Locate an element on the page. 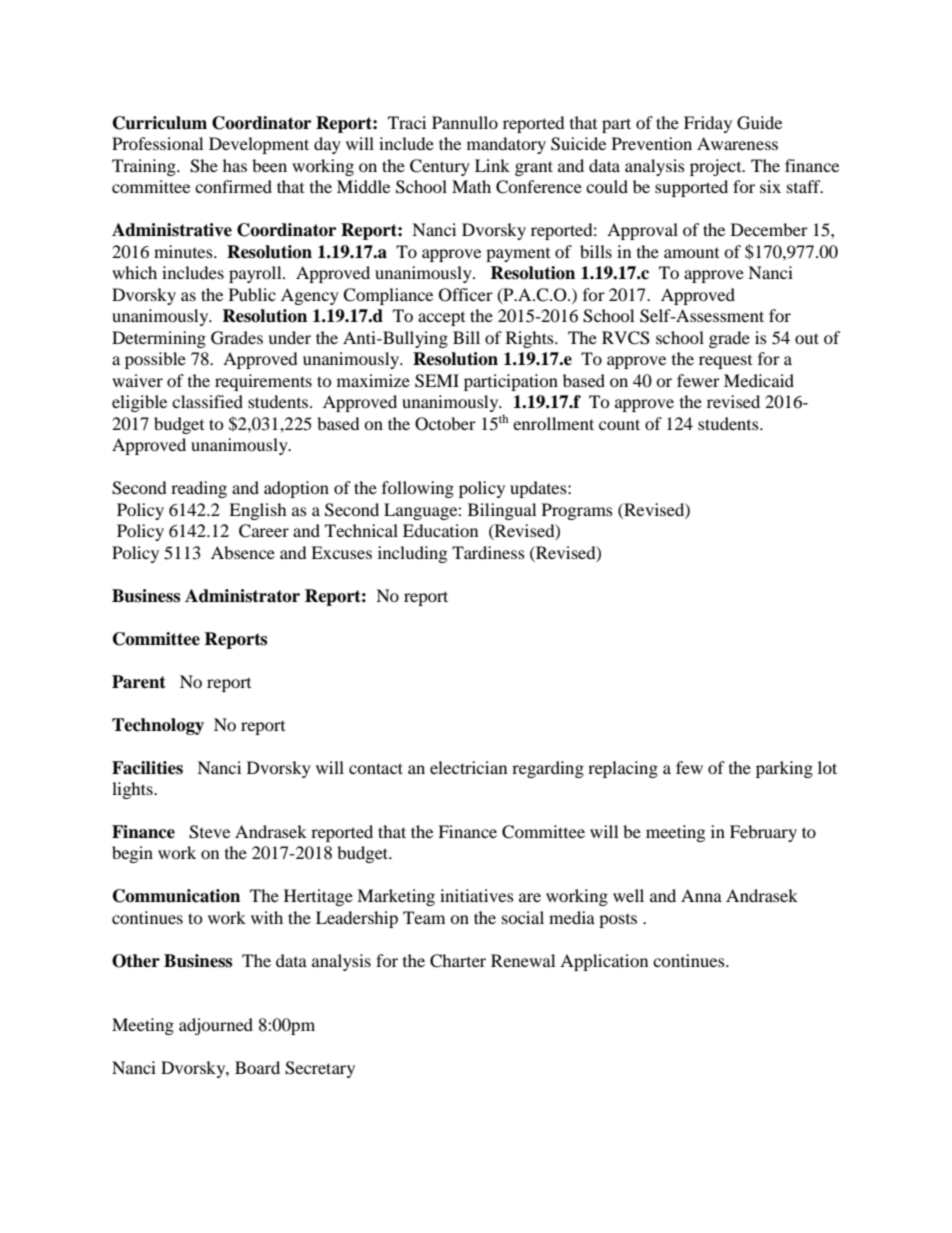  She is located at coordinates (204, 166).
